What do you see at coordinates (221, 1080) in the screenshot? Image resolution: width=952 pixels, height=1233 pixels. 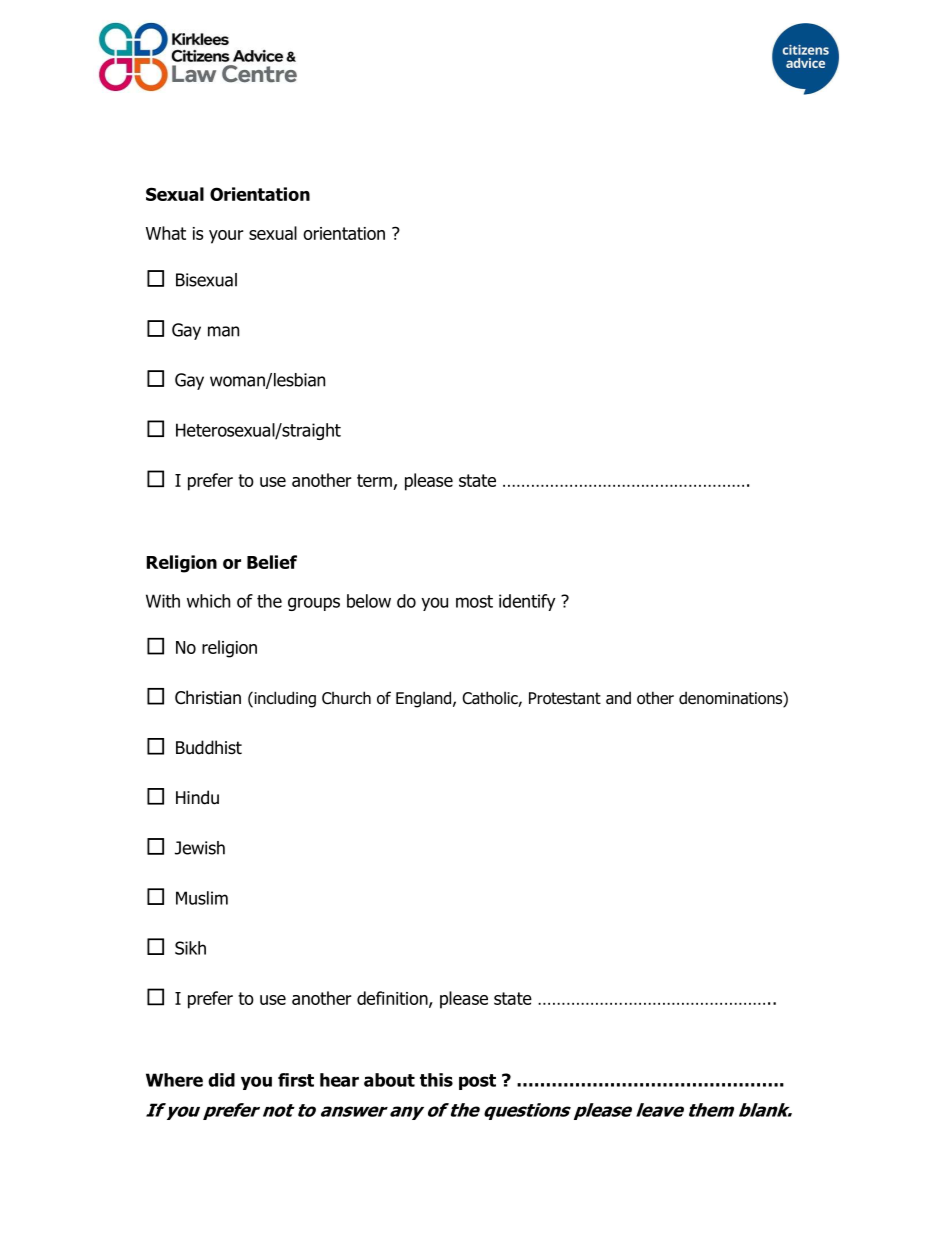 I see `did` at bounding box center [221, 1080].
